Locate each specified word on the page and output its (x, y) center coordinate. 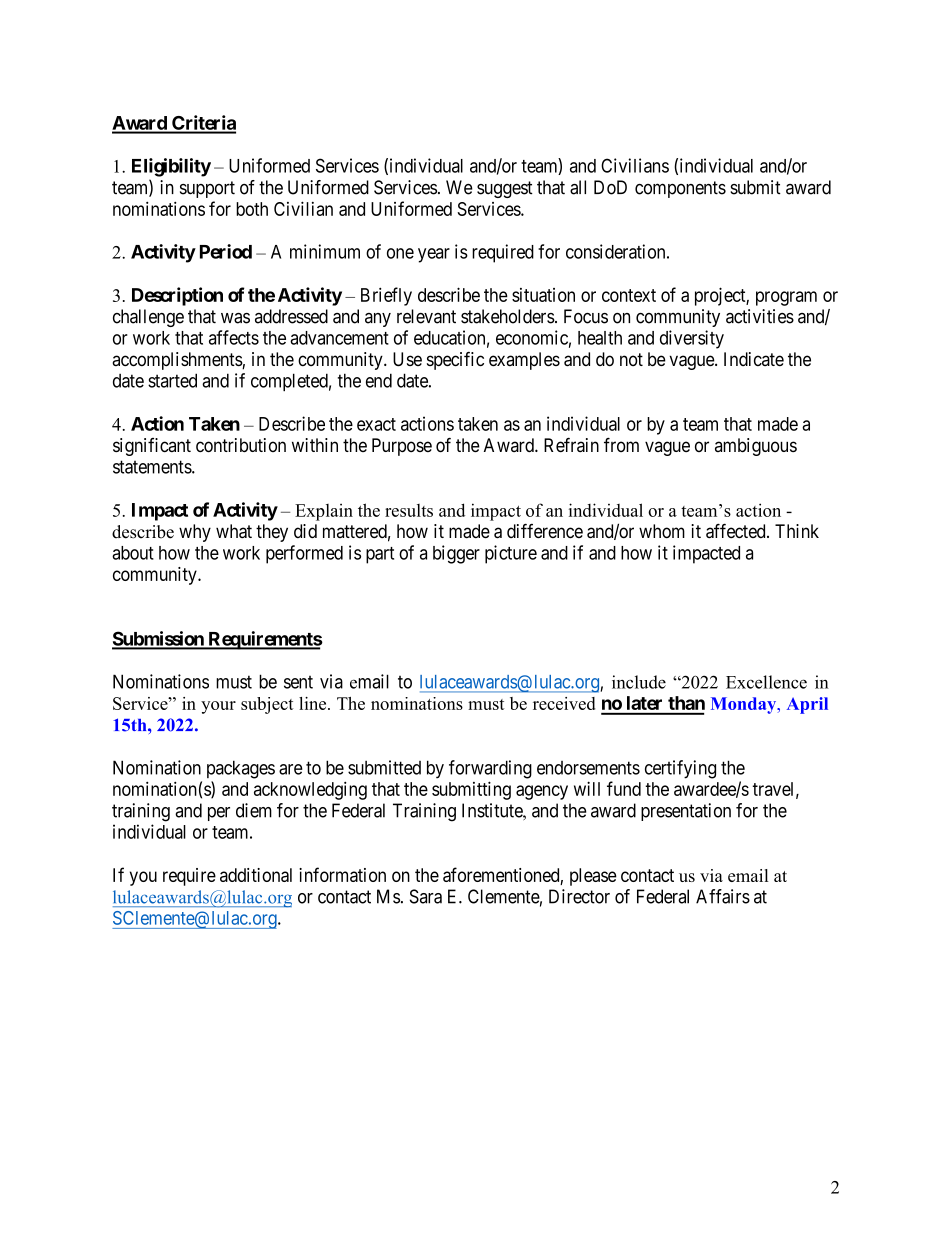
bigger (456, 554)
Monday (745, 705)
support (207, 189)
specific (455, 361)
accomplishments (177, 361)
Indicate (754, 359)
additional (256, 875)
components (680, 189)
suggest (505, 189)
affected (737, 531)
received (564, 703)
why (195, 533)
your (218, 707)
